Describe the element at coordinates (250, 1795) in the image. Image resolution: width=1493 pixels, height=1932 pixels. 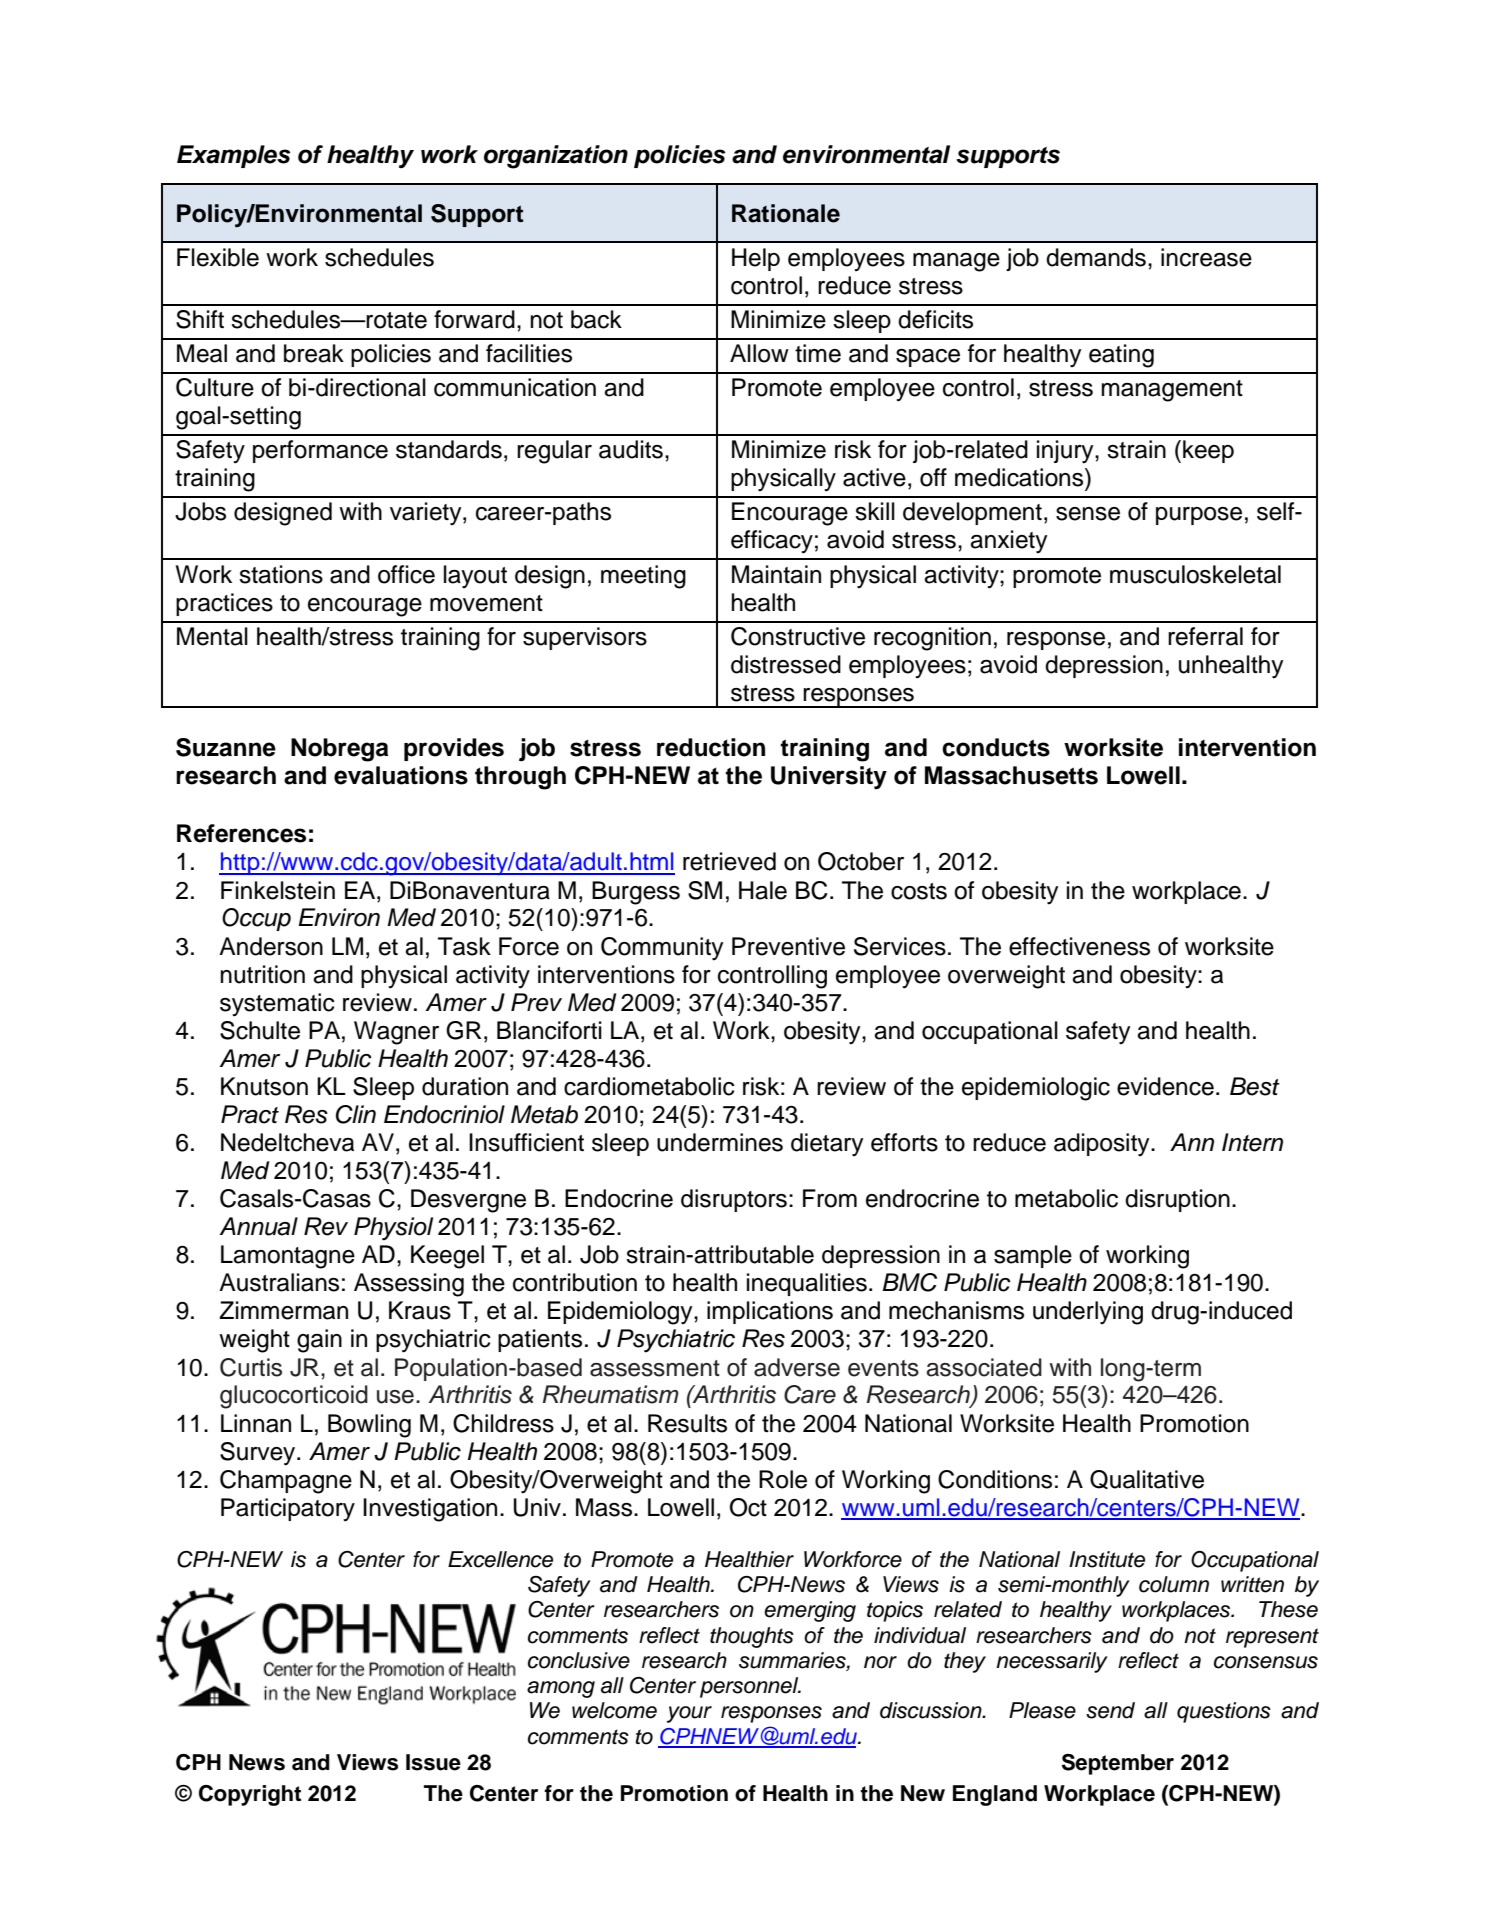
I see `Copyright` at that location.
